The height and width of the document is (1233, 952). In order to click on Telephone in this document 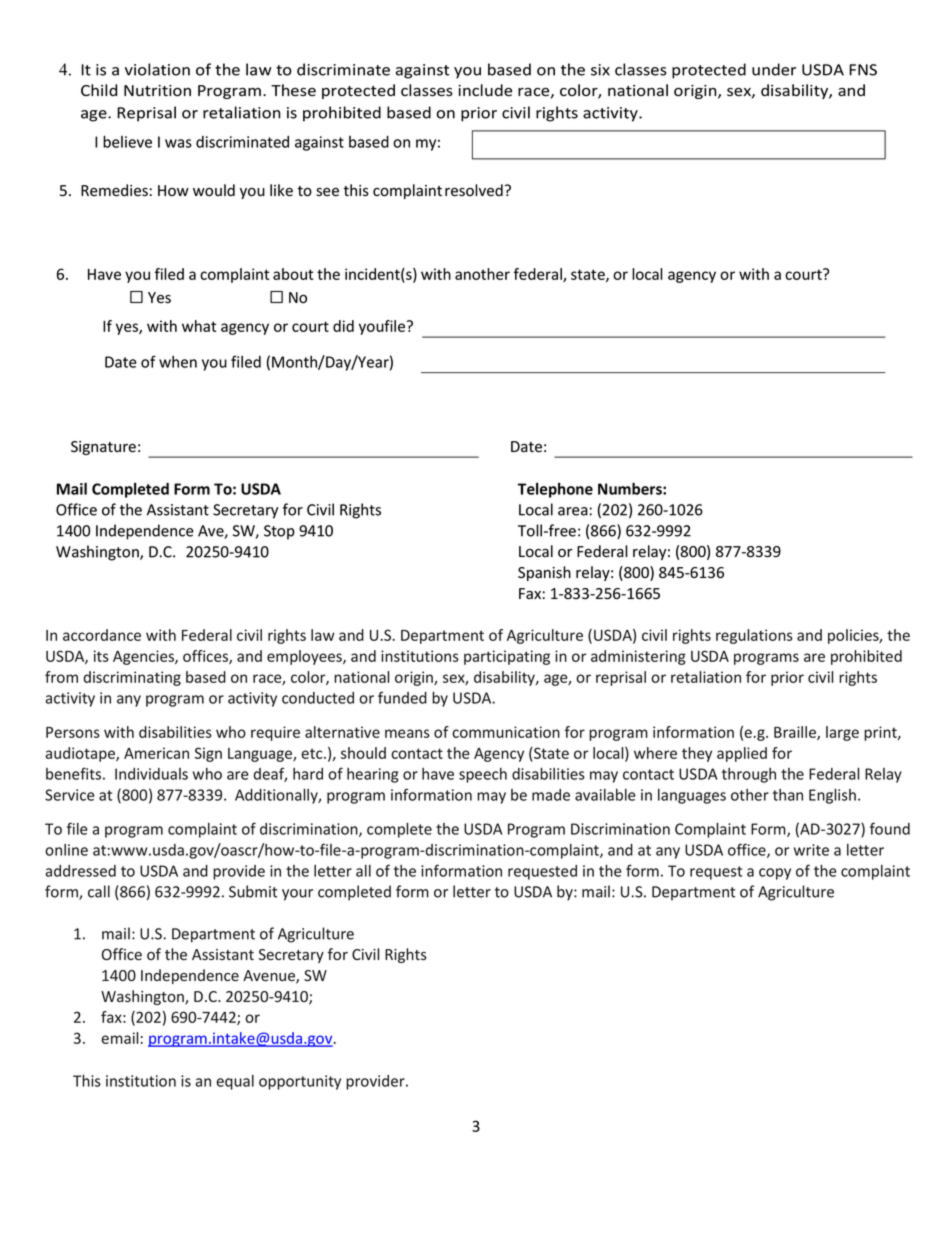, I will do `click(555, 490)`.
